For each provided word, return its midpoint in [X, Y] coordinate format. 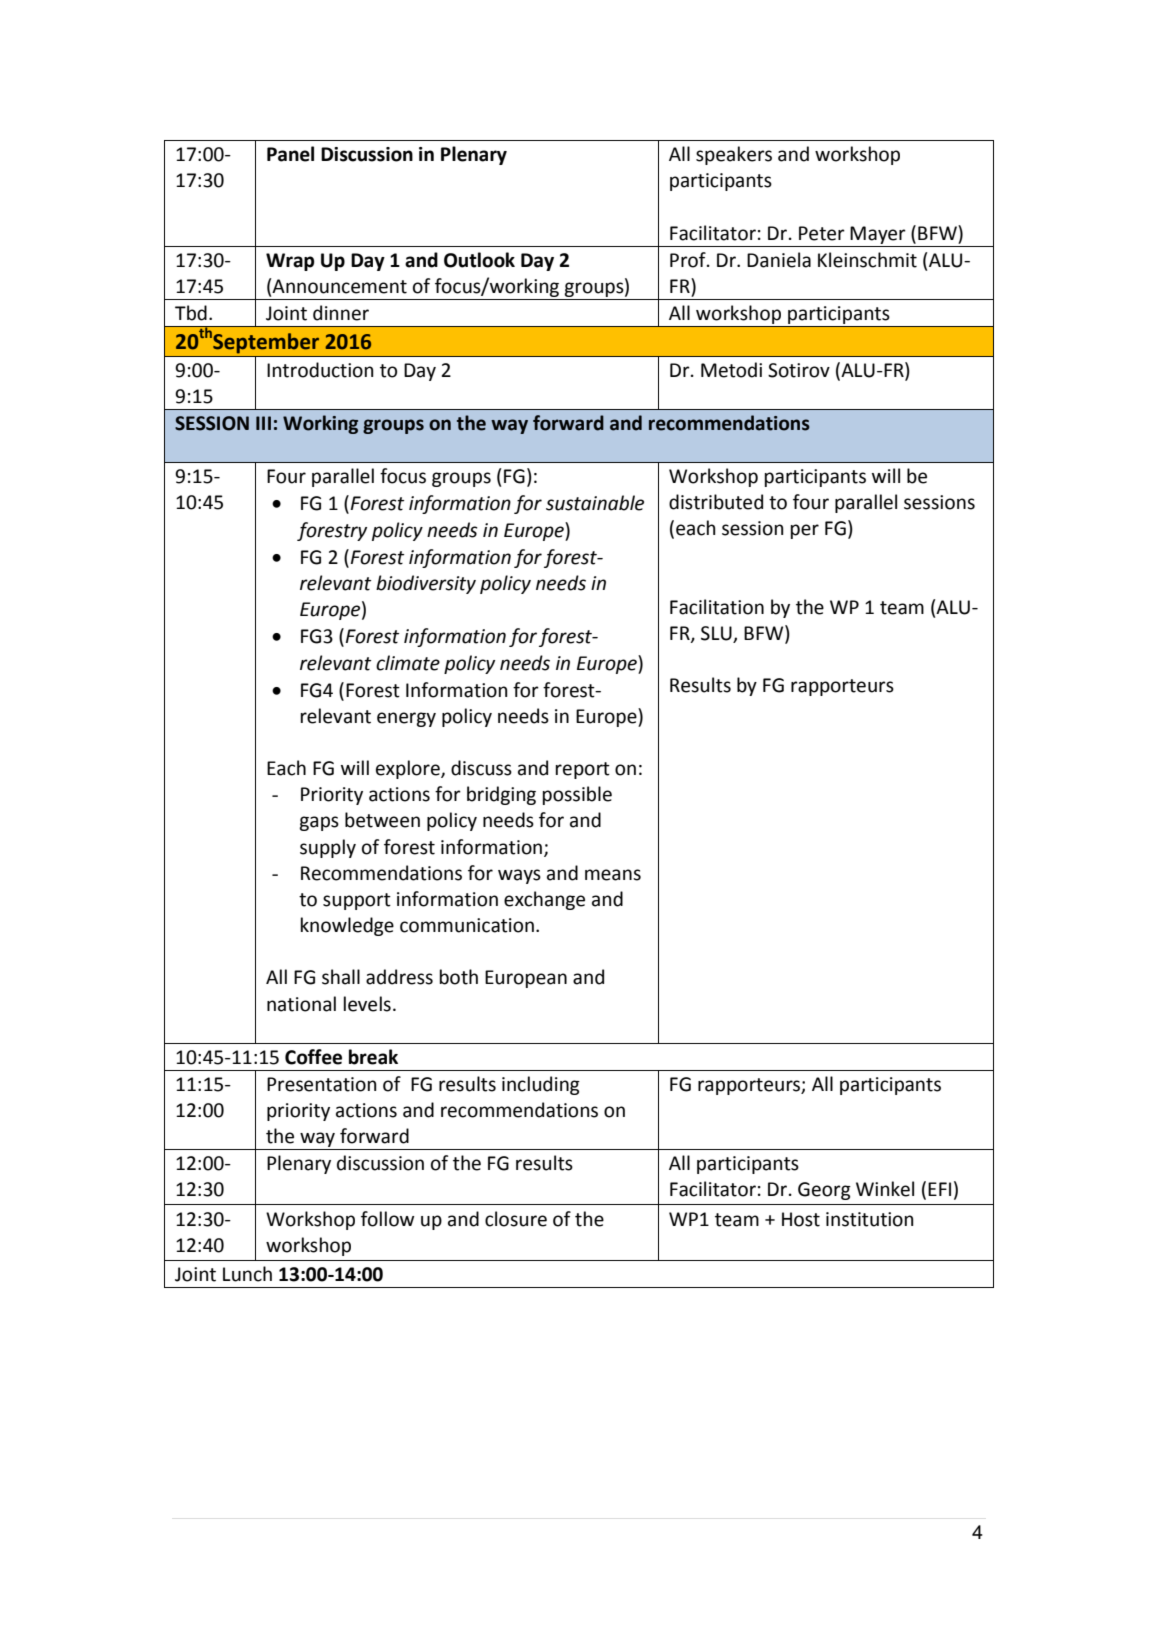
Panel [290, 154]
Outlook [479, 260]
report [583, 770]
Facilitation [717, 607]
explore [409, 769]
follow [388, 1219]
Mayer [878, 235]
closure [516, 1219]
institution [870, 1219]
